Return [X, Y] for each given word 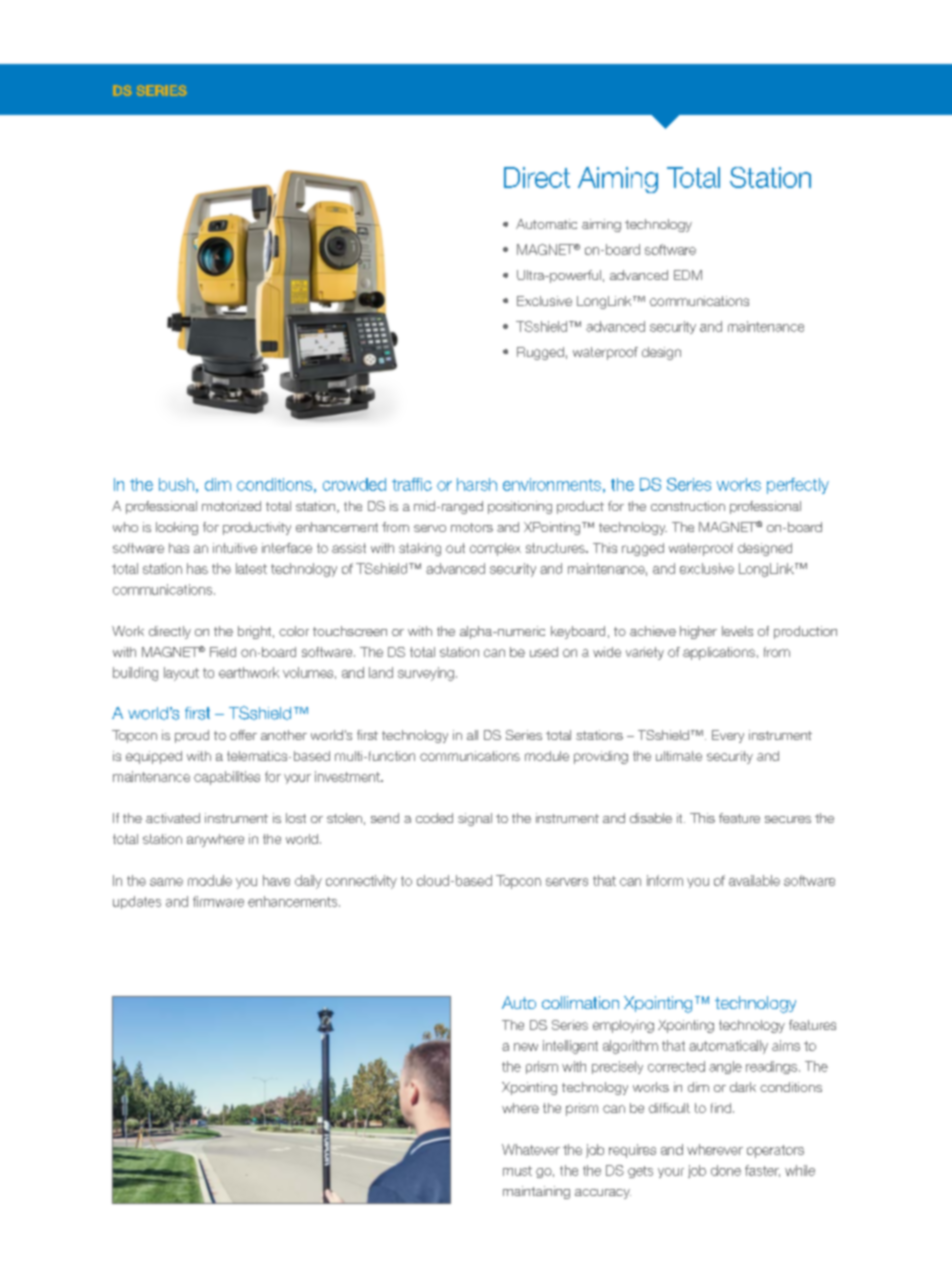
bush [176, 484]
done [726, 1170]
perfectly [798, 486]
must [517, 1171]
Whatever [531, 1149]
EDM [688, 275]
